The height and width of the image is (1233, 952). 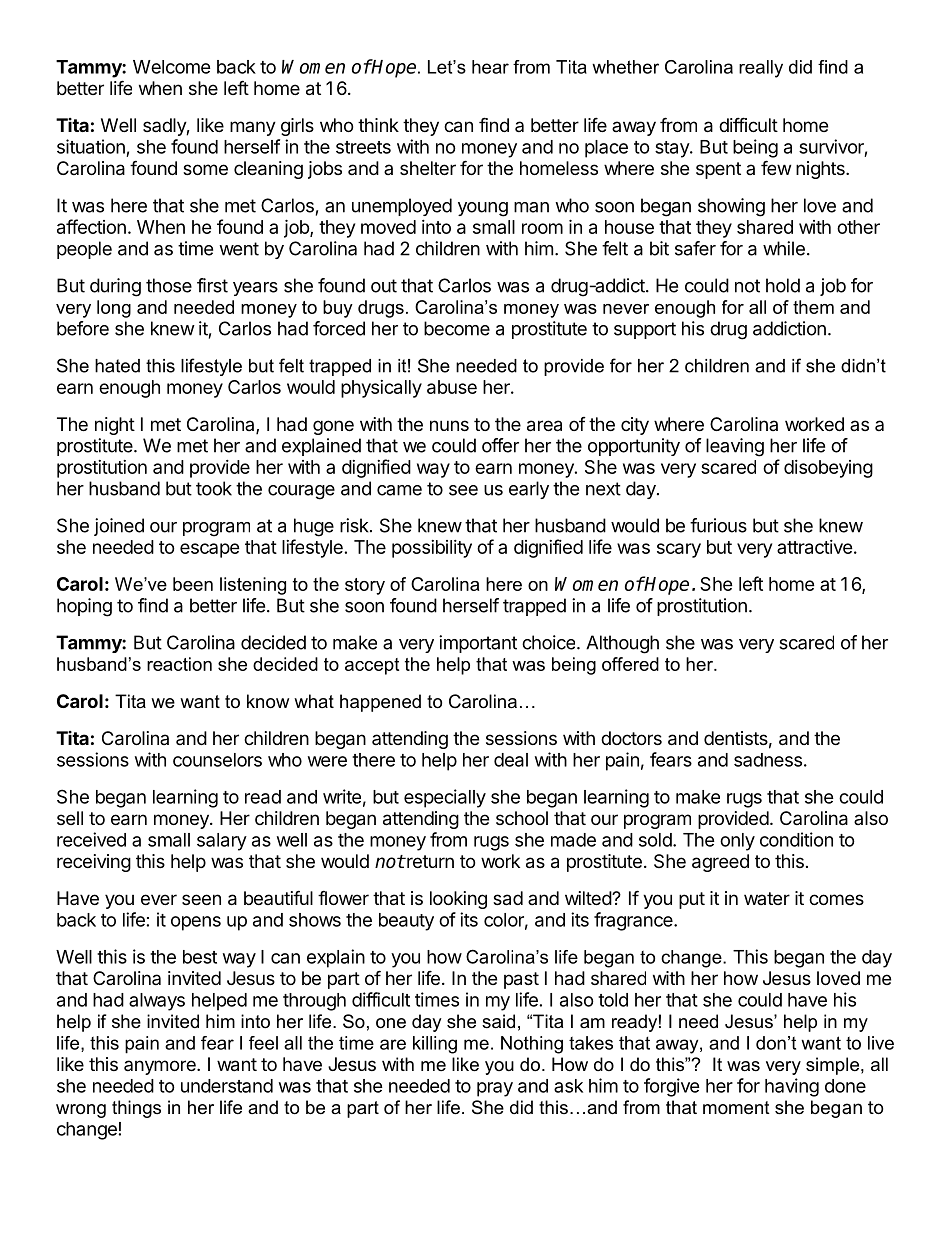 I want to click on been, so click(x=193, y=584).
